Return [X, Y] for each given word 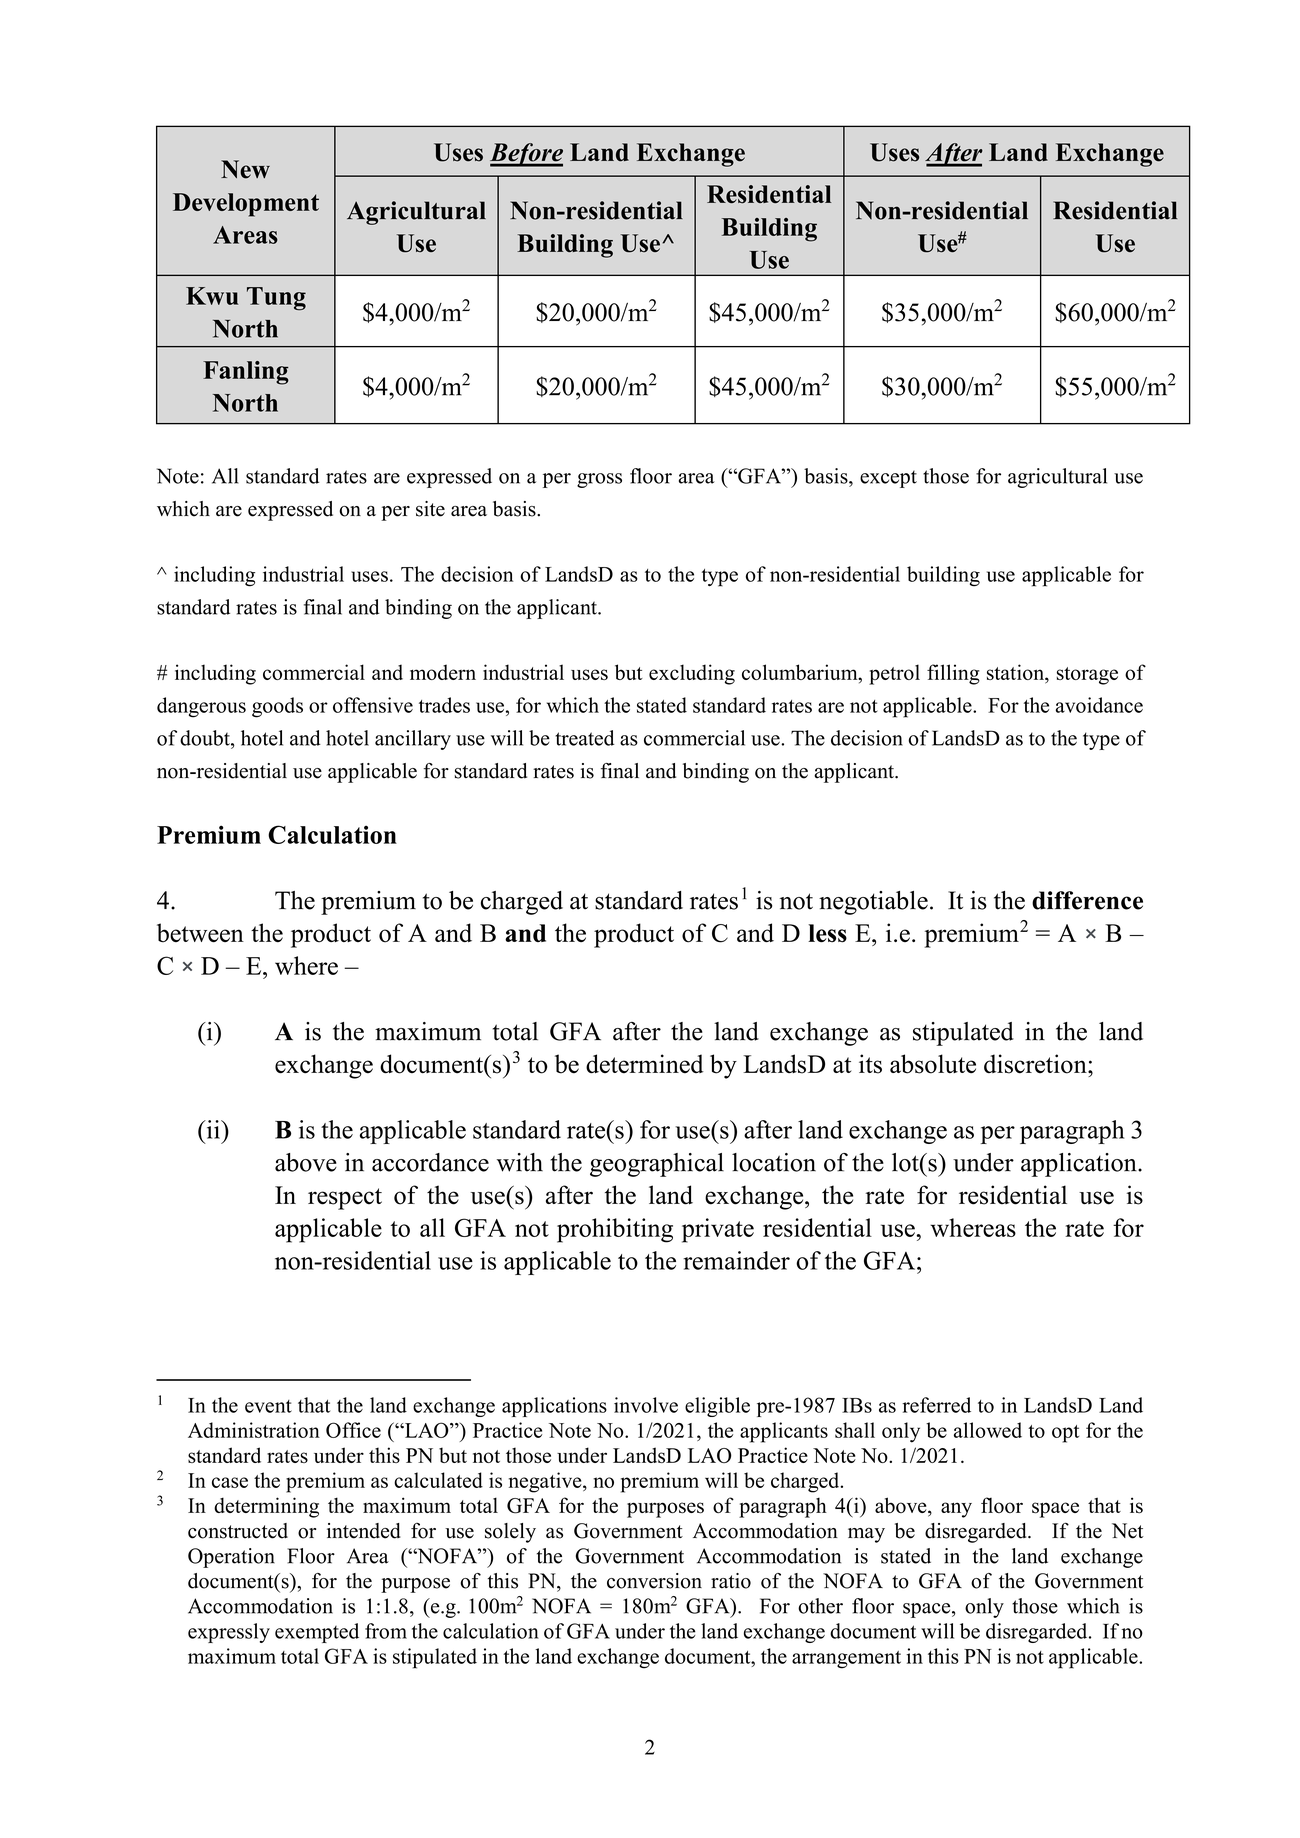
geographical [657, 1165]
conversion [654, 1581]
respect [345, 1199]
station [1017, 672]
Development [246, 205]
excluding [692, 674]
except [888, 479]
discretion [1036, 1064]
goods [277, 707]
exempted [317, 1633]
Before [526, 155]
